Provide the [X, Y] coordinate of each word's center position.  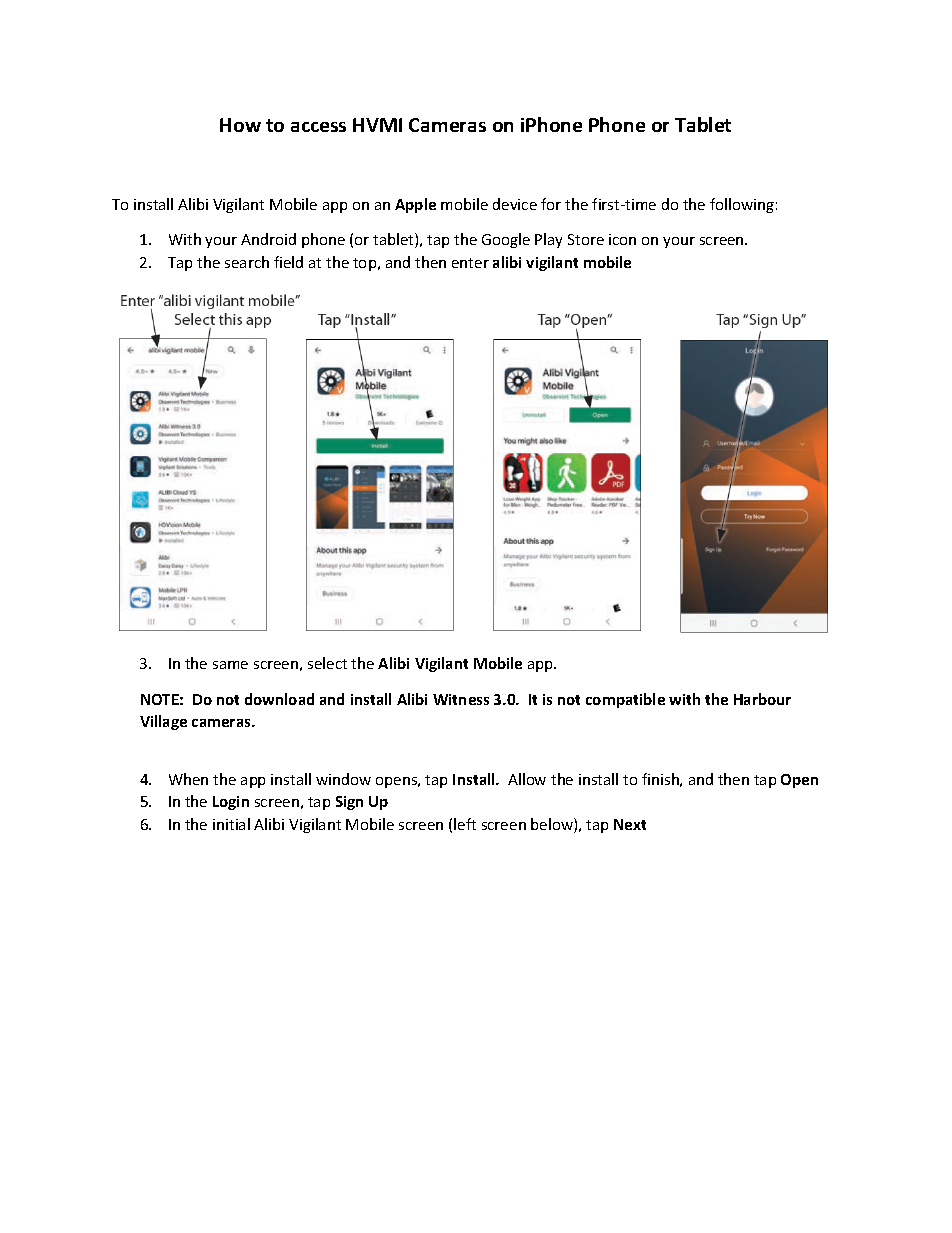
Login [231, 803]
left [465, 824]
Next [630, 824]
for [551, 204]
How [240, 125]
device [515, 204]
